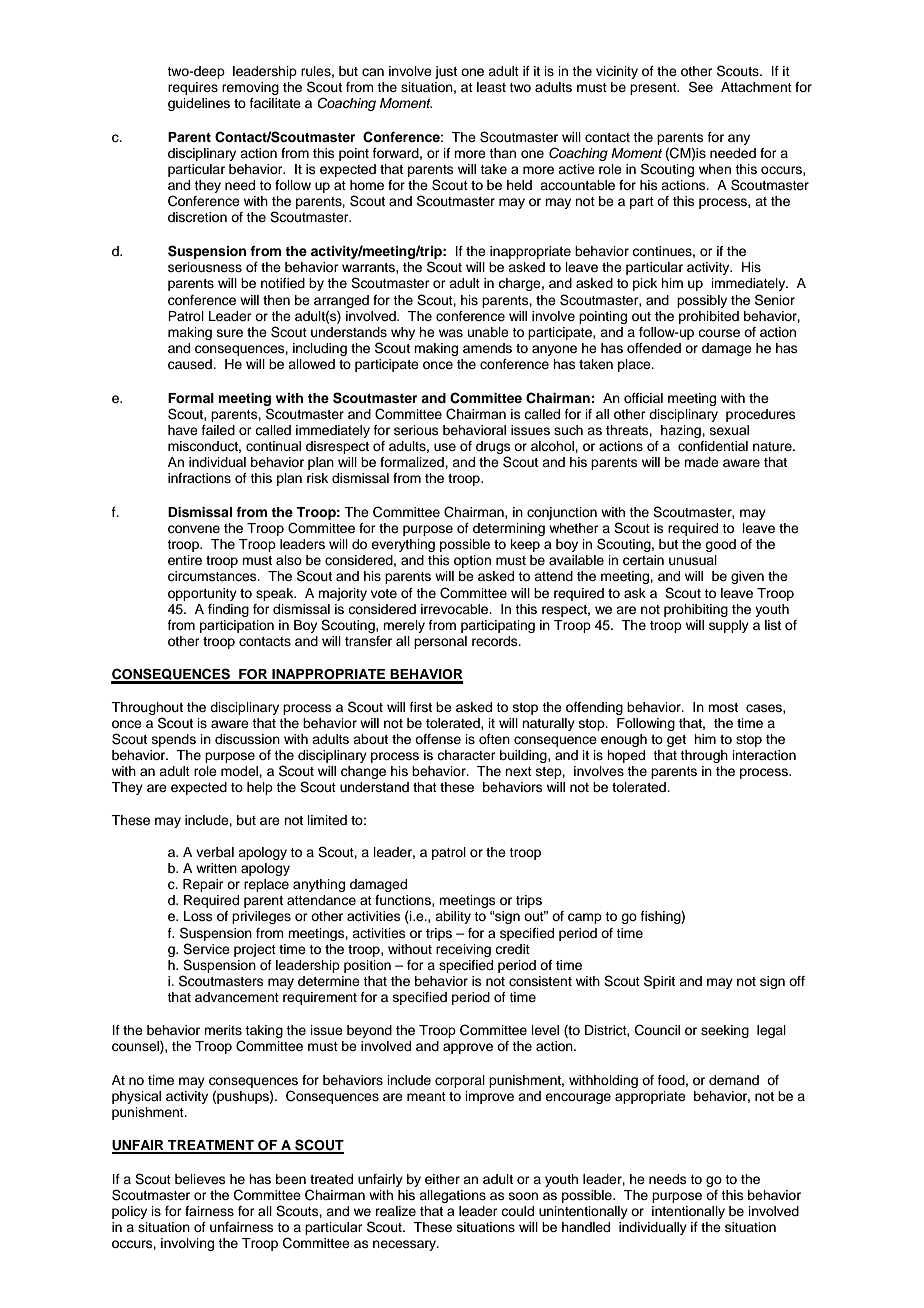  I want to click on present, so click(654, 89).
